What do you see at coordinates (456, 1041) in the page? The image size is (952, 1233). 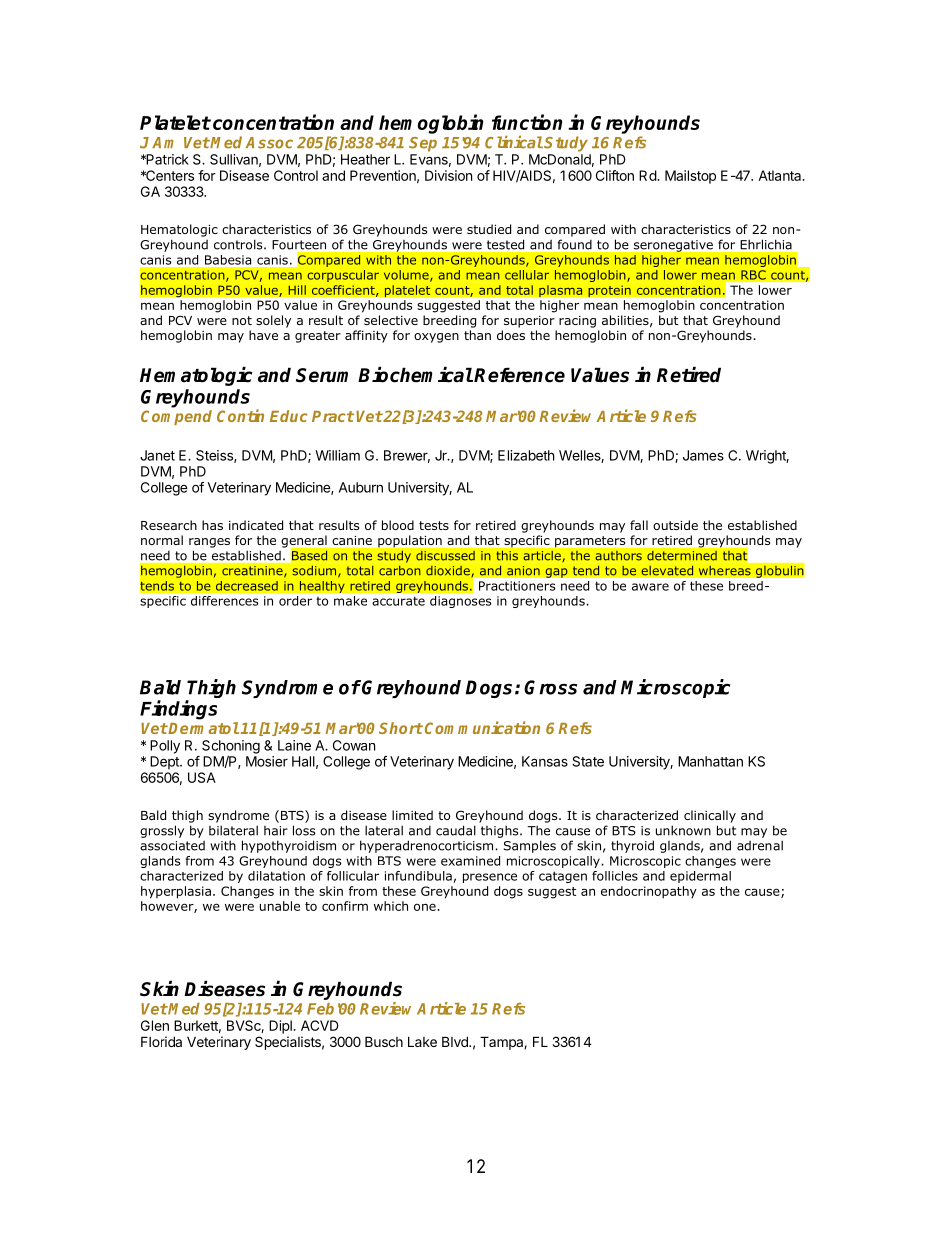 I see `Blvd` at bounding box center [456, 1041].
